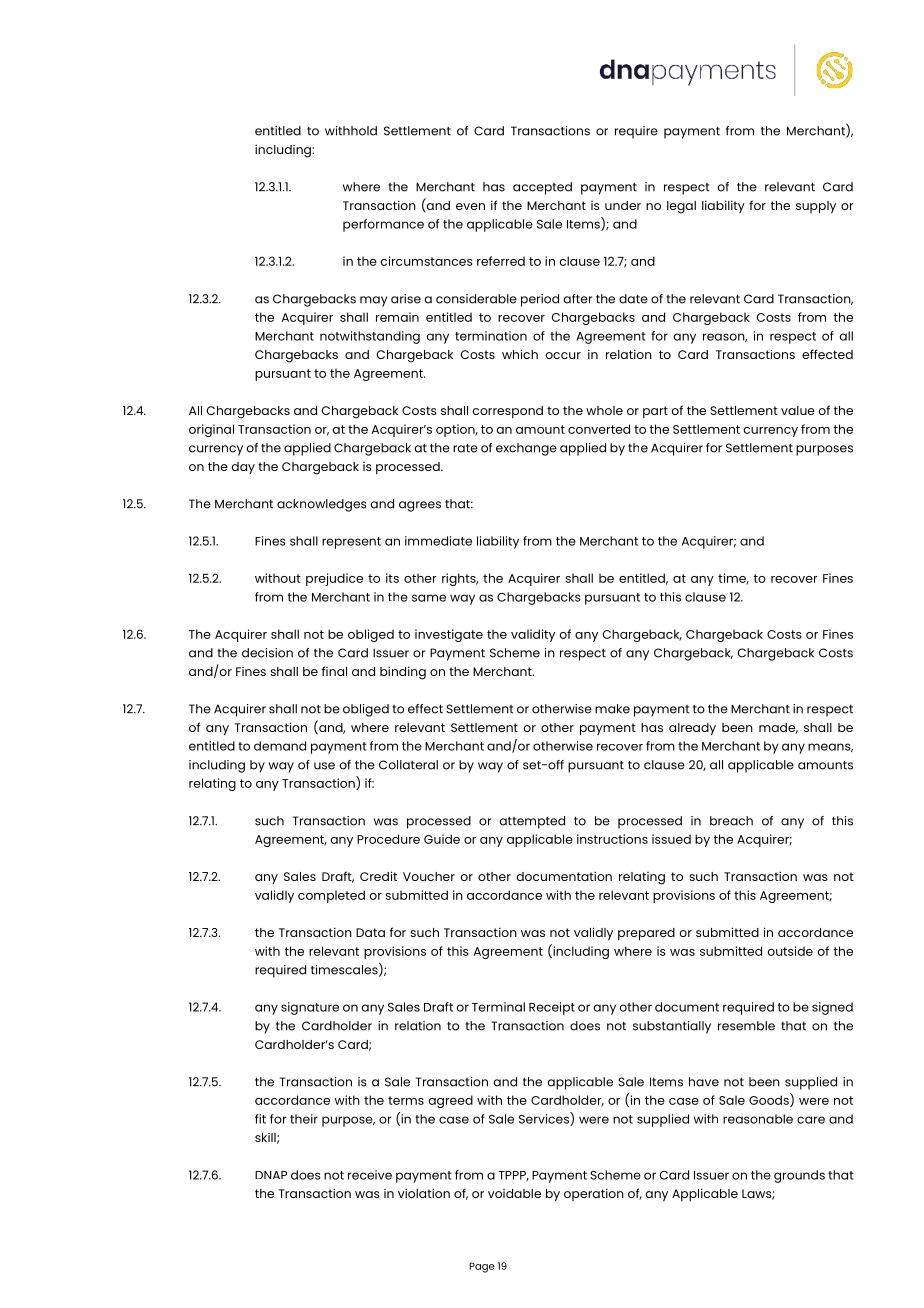  What do you see at coordinates (778, 728) in the document?
I see `made` at bounding box center [778, 728].
